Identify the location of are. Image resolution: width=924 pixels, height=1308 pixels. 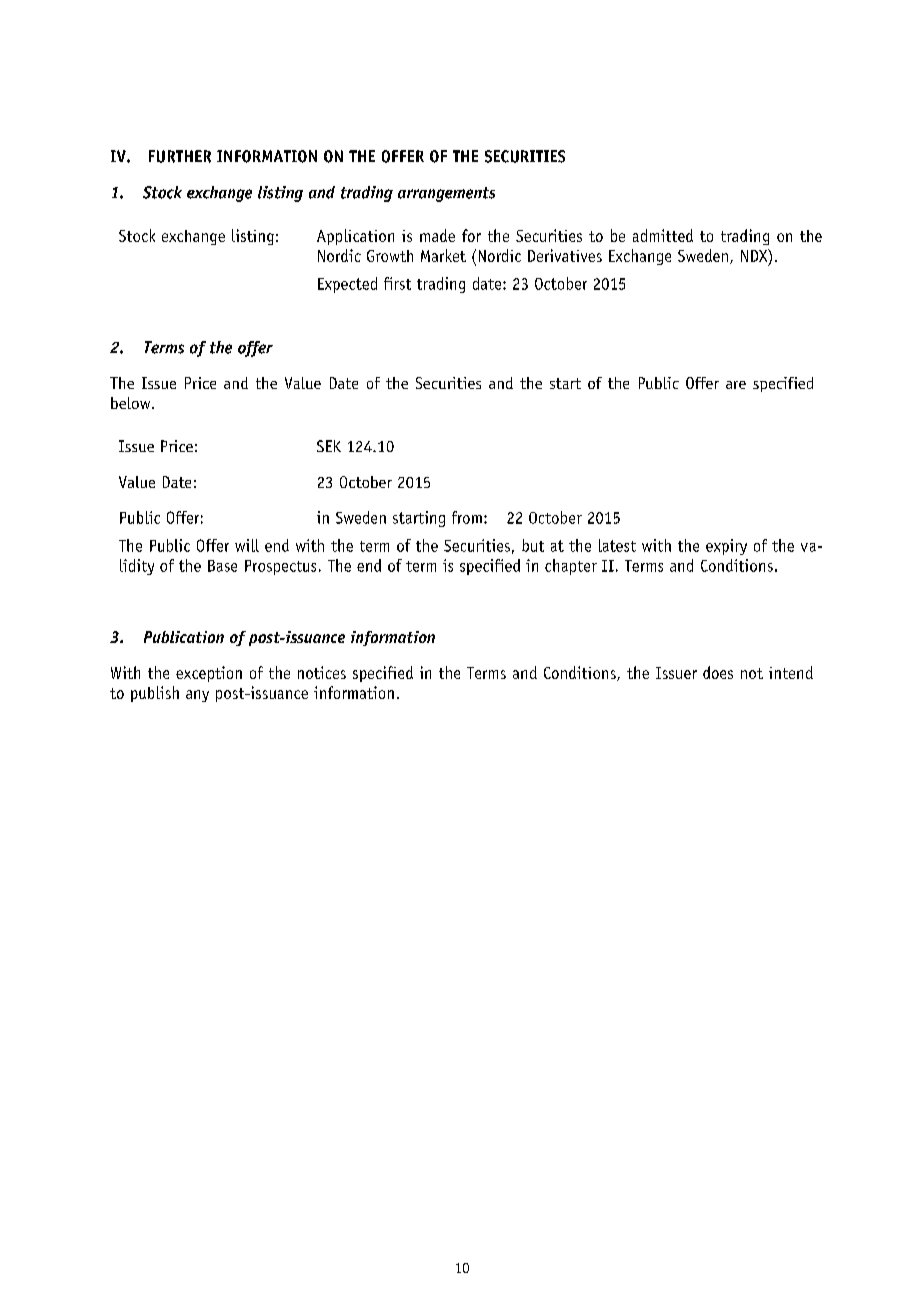
(736, 385).
